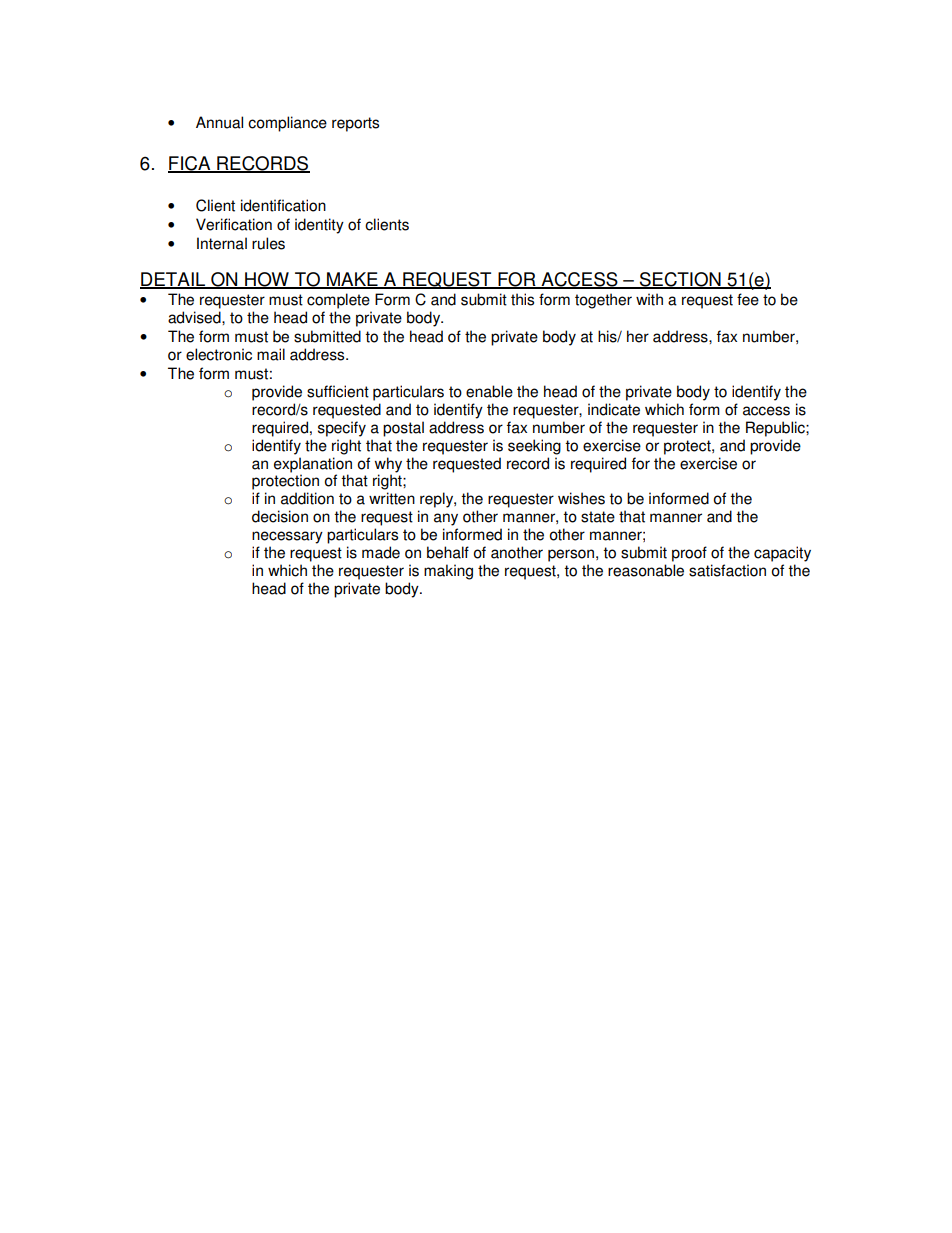 The image size is (952, 1233). What do you see at coordinates (271, 354) in the screenshot?
I see `mail` at bounding box center [271, 354].
